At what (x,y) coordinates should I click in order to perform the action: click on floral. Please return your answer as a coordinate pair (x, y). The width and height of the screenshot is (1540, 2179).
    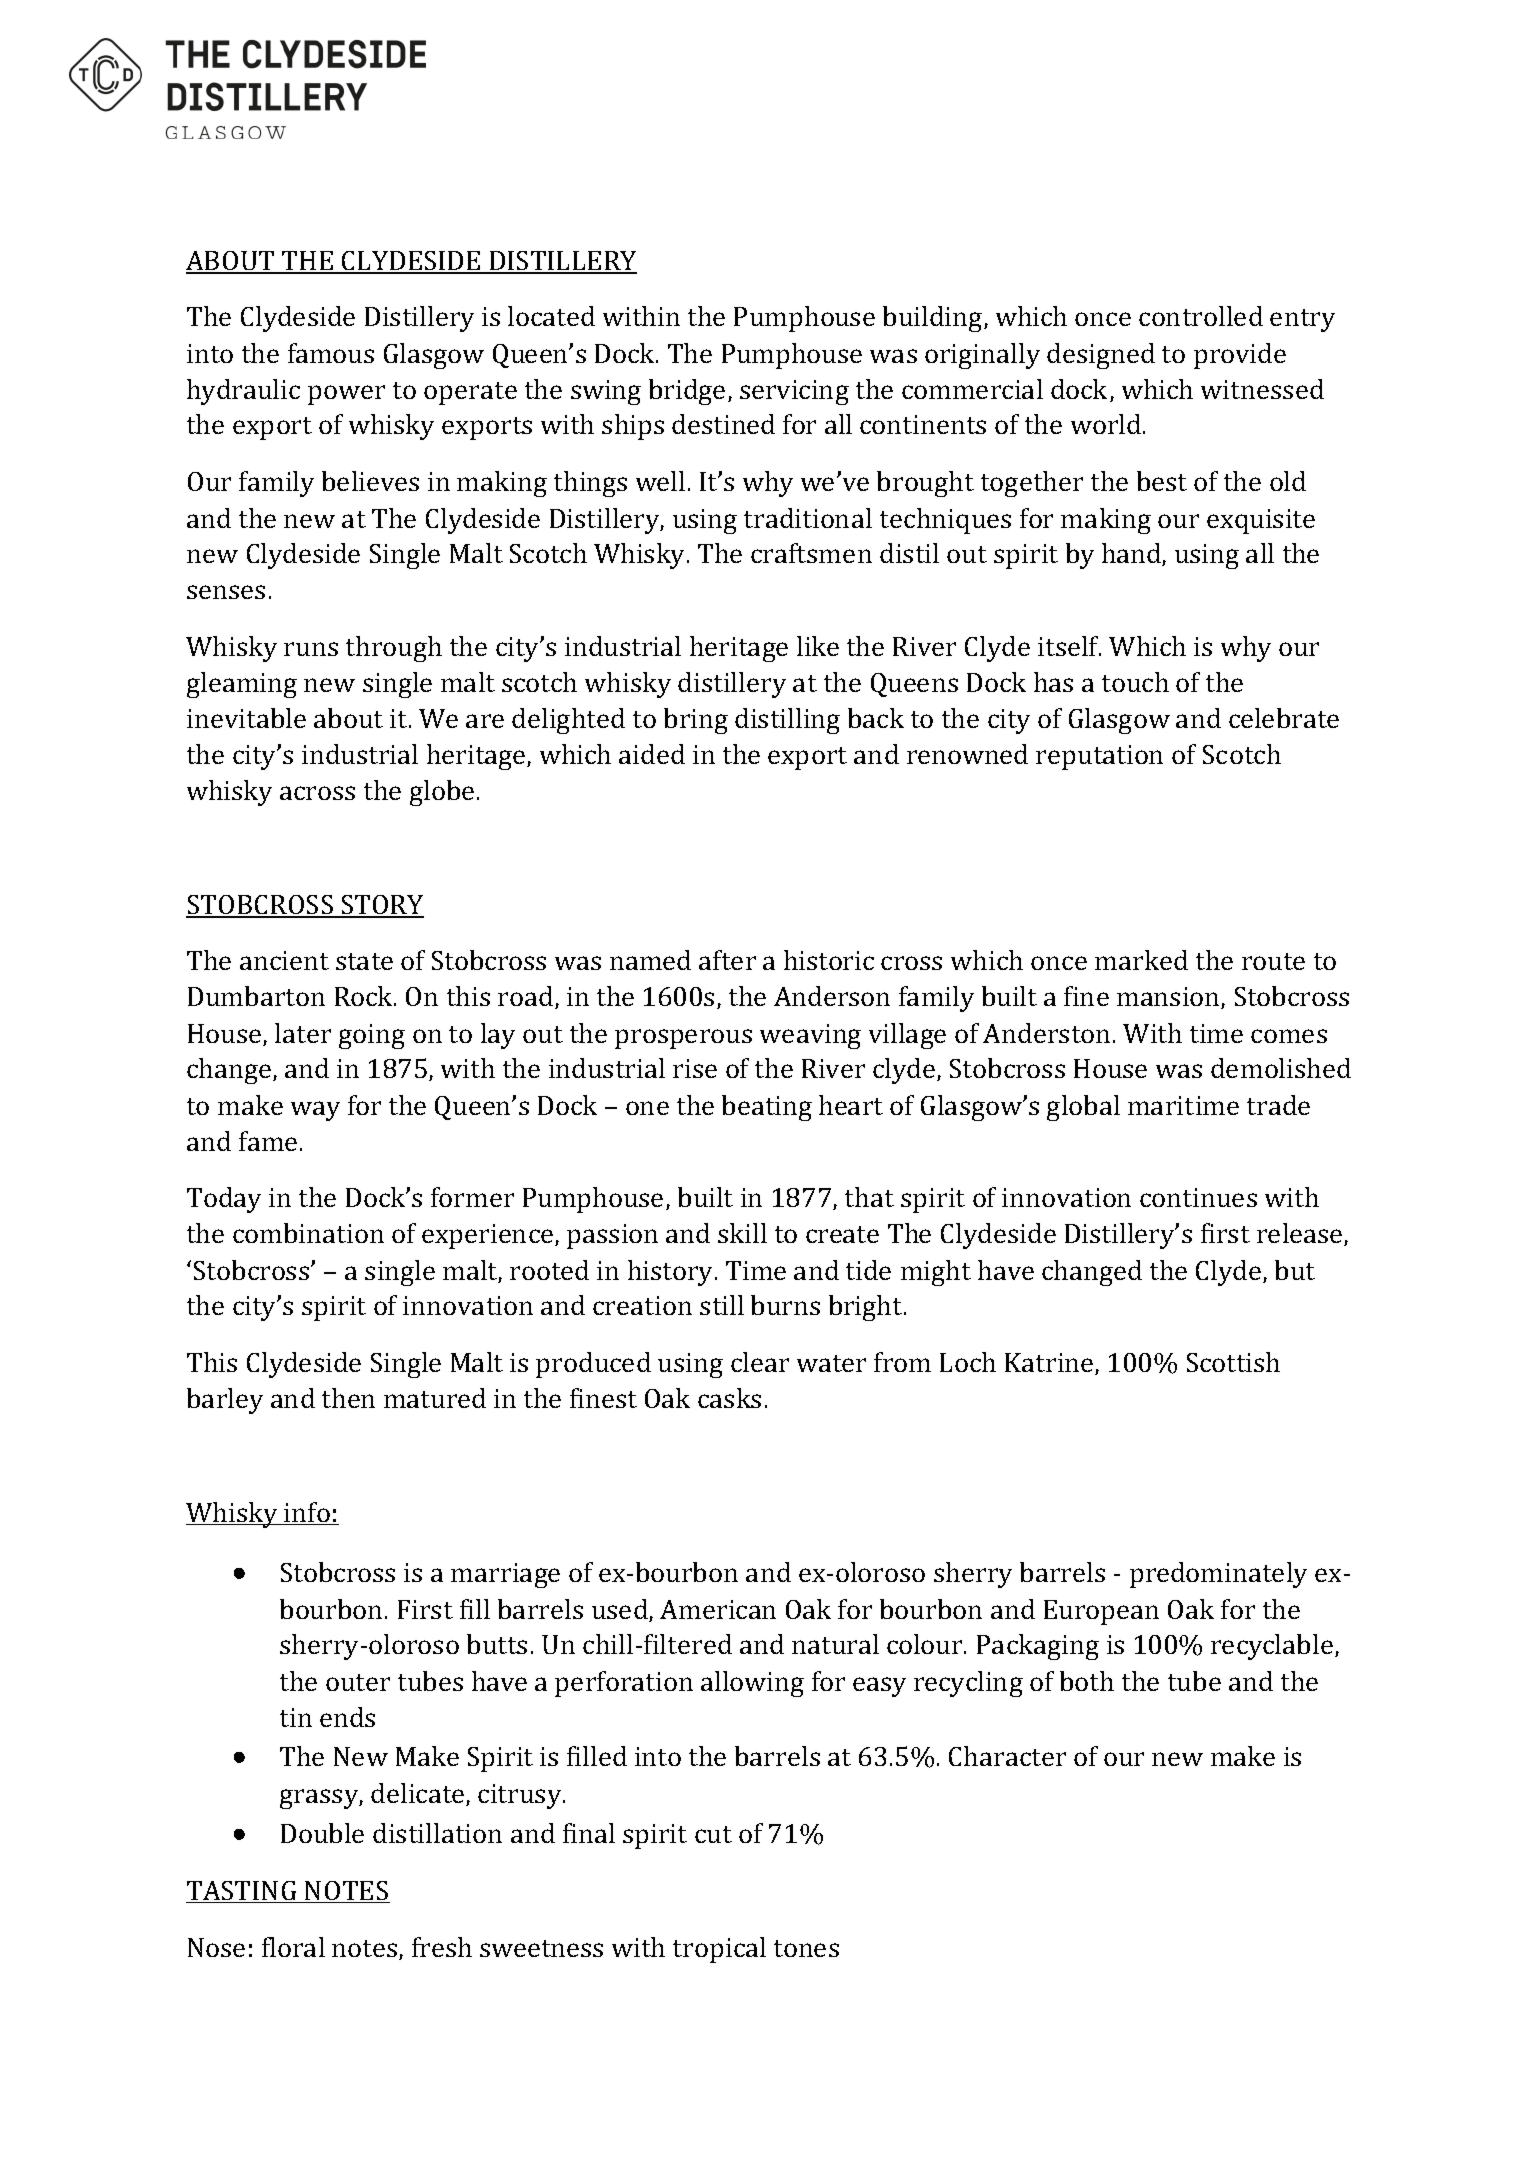
    Looking at the image, I should click on (293, 1947).
